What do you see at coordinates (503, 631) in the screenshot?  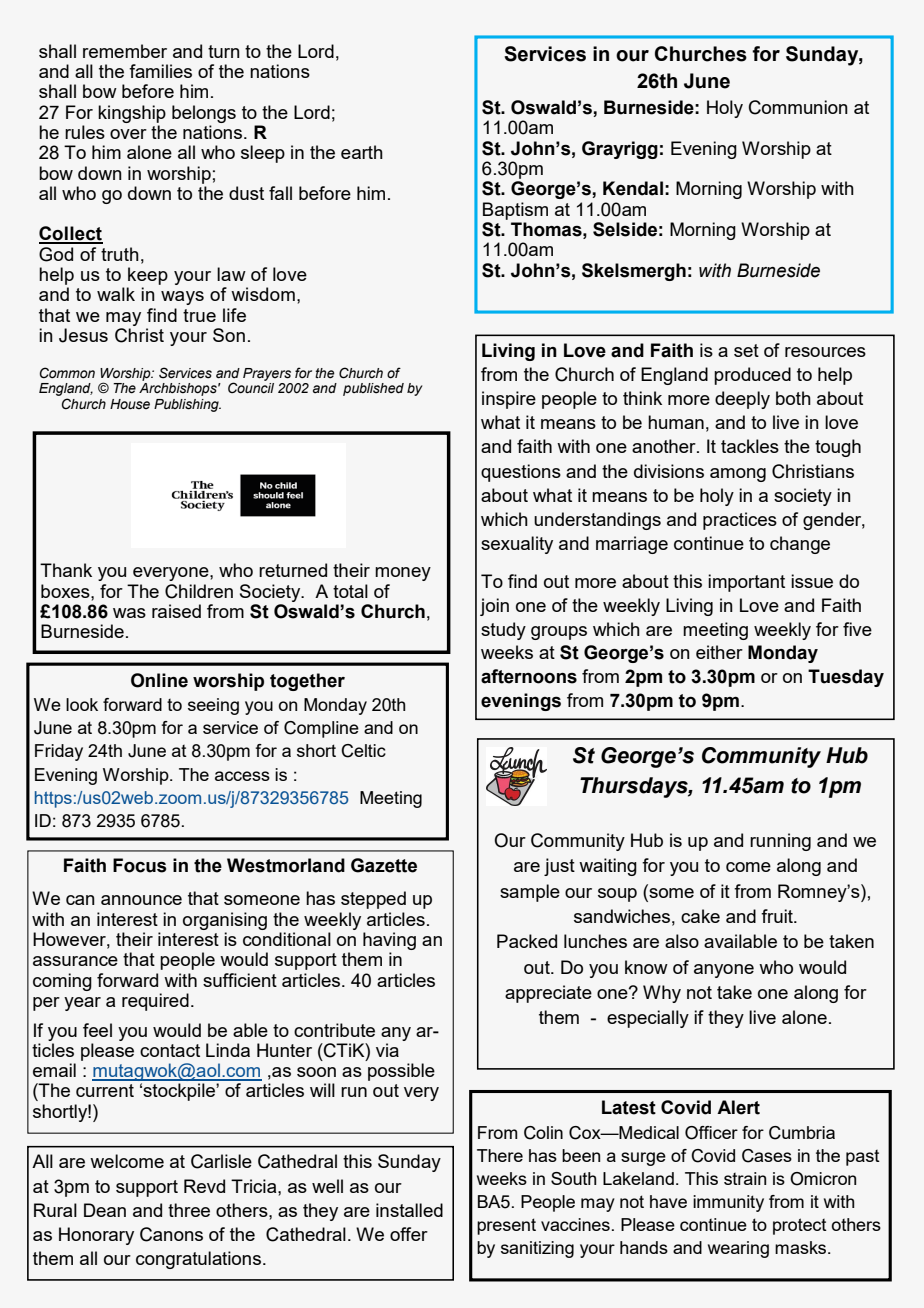 I see `study` at bounding box center [503, 631].
